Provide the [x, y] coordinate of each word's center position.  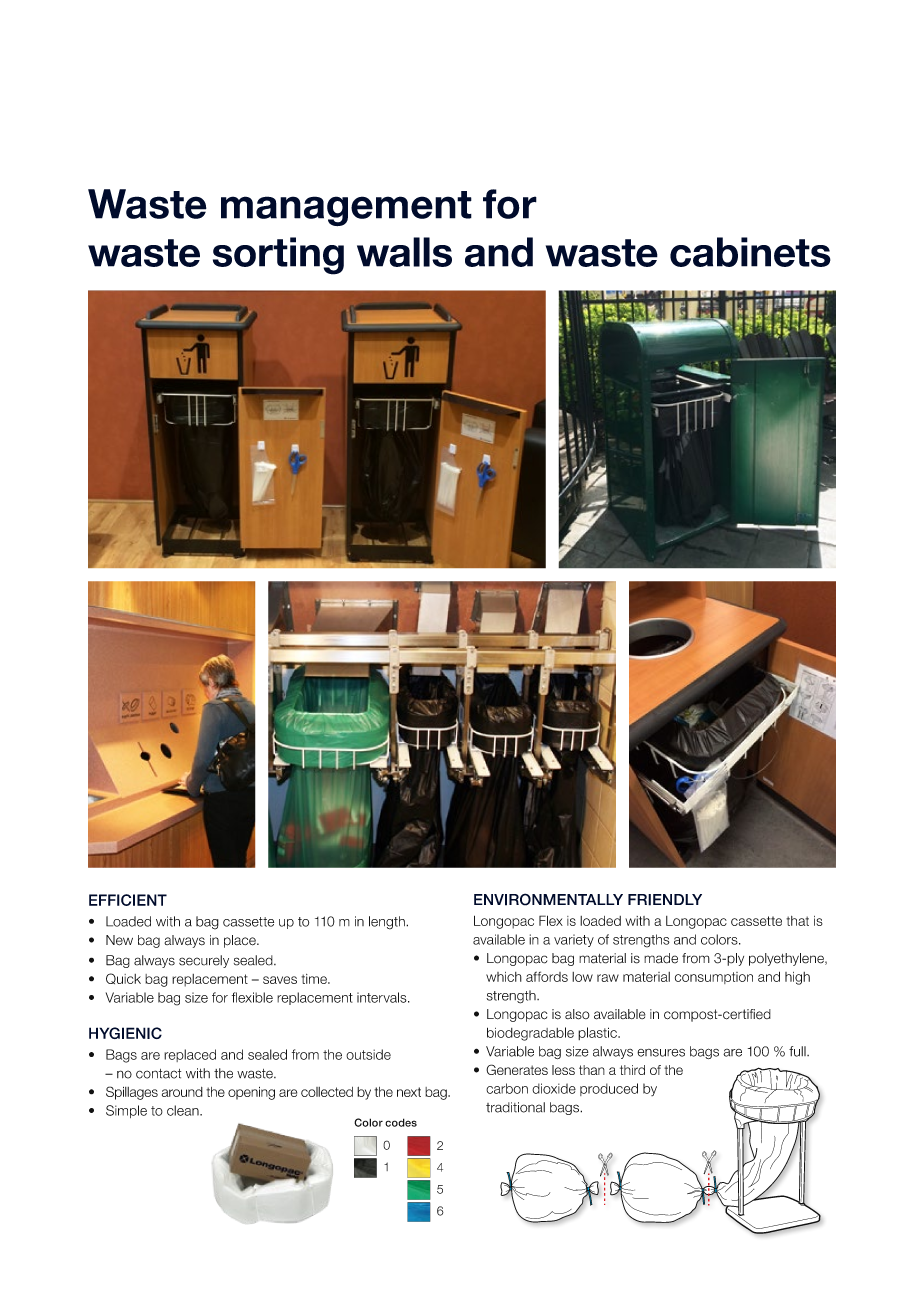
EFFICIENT [128, 900]
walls [404, 252]
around [182, 1092]
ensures [661, 1053]
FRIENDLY [665, 900]
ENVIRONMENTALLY [548, 899]
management [346, 208]
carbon [507, 1088]
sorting [278, 256]
